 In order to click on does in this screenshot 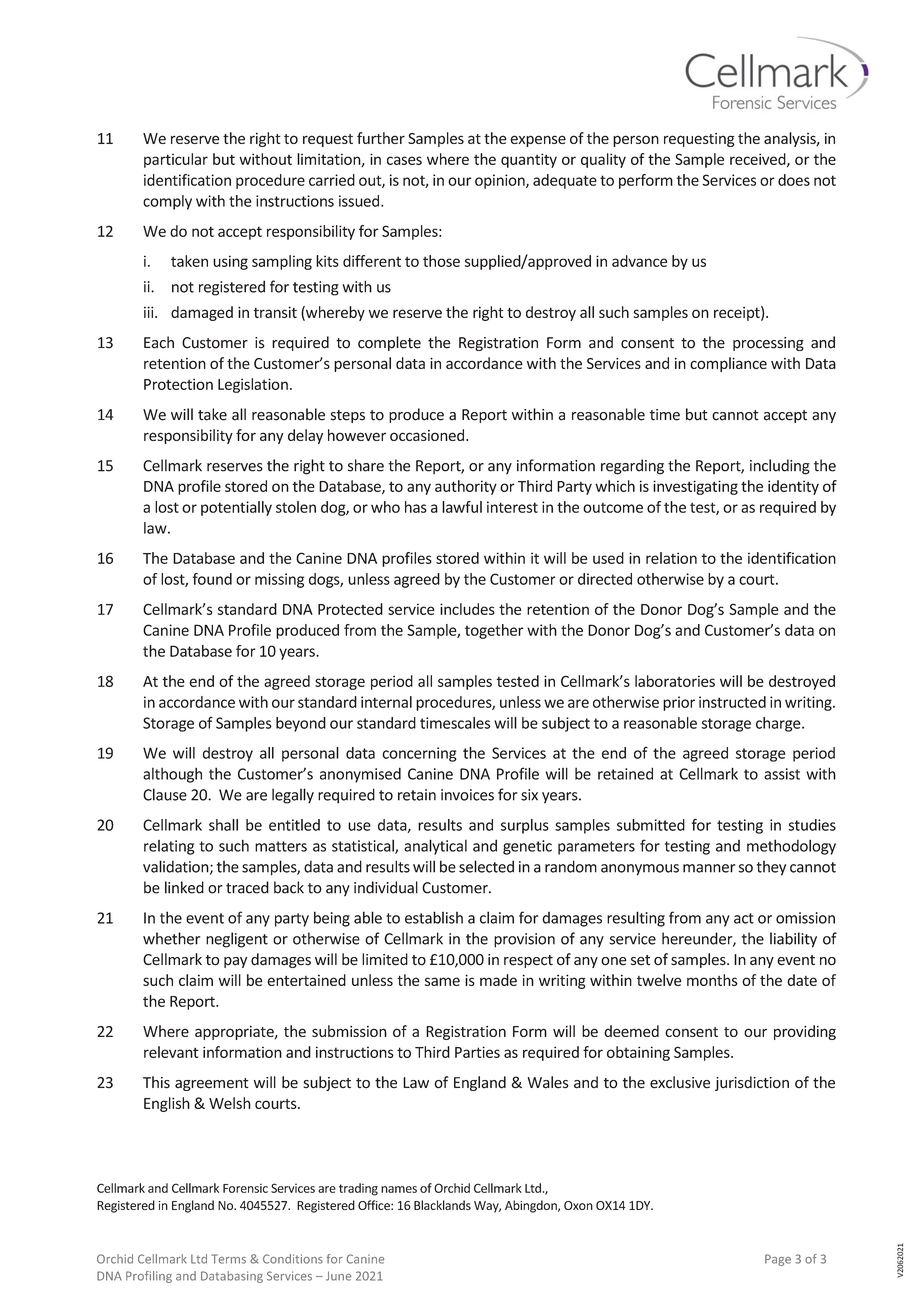, I will do `click(794, 180)`.
